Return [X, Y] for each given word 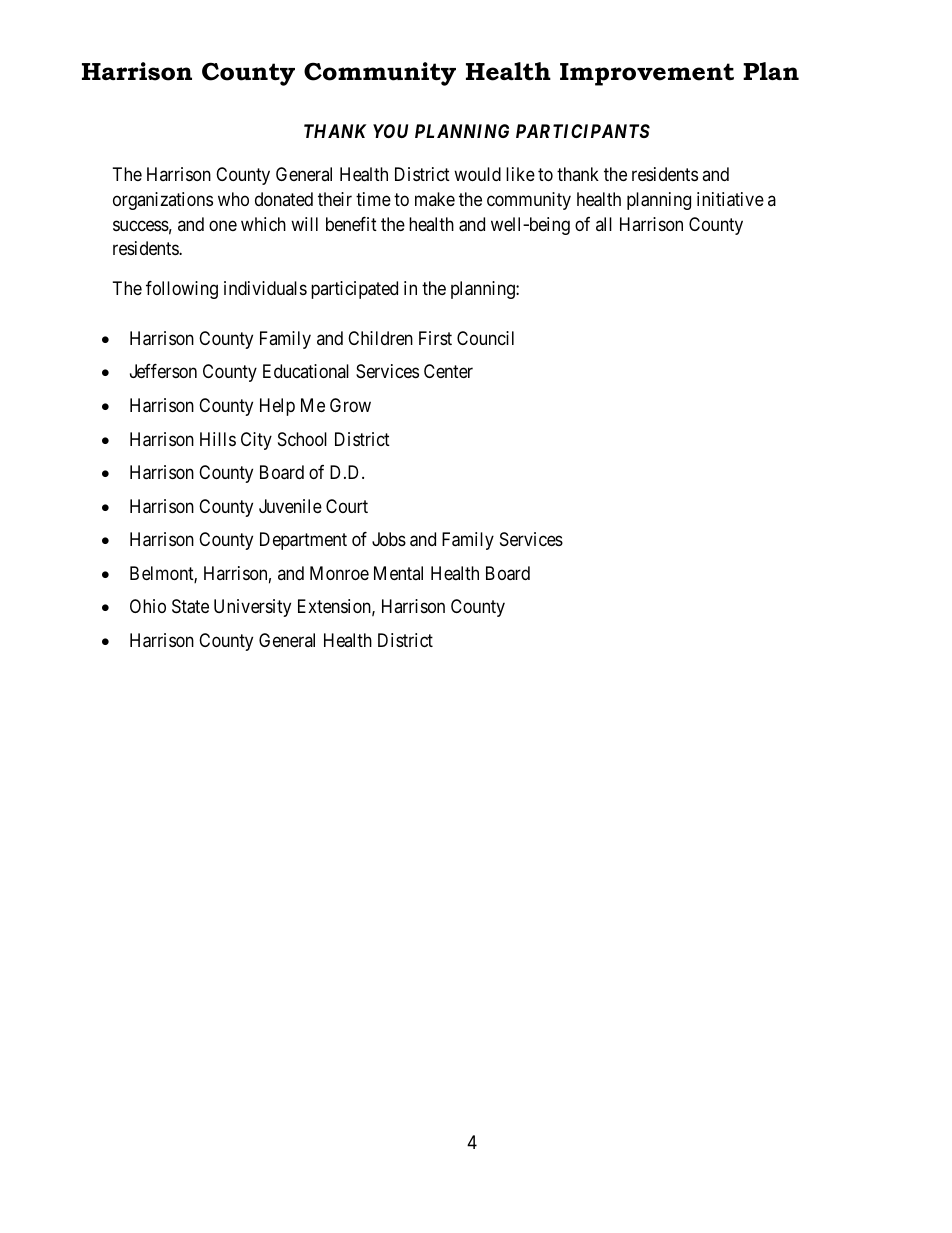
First [435, 338]
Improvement [647, 74]
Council [485, 338]
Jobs [389, 539]
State [190, 606]
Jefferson [163, 371]
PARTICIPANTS [583, 131]
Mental [398, 573]
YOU [390, 131]
